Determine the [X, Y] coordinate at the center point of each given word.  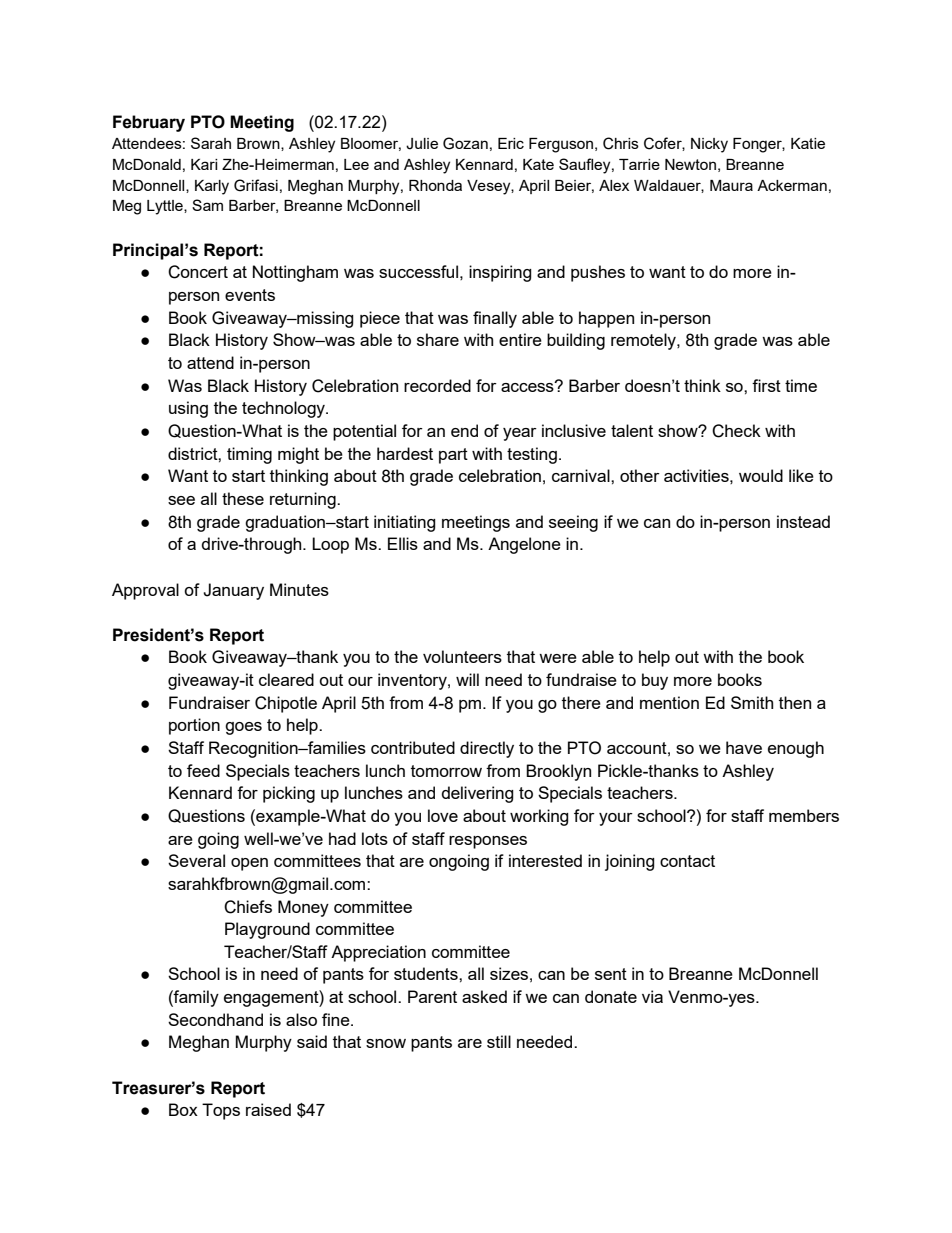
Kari [204, 164]
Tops [221, 1111]
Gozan [465, 143]
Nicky [709, 145]
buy [655, 681]
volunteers [462, 656]
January [233, 591]
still [499, 1041]
